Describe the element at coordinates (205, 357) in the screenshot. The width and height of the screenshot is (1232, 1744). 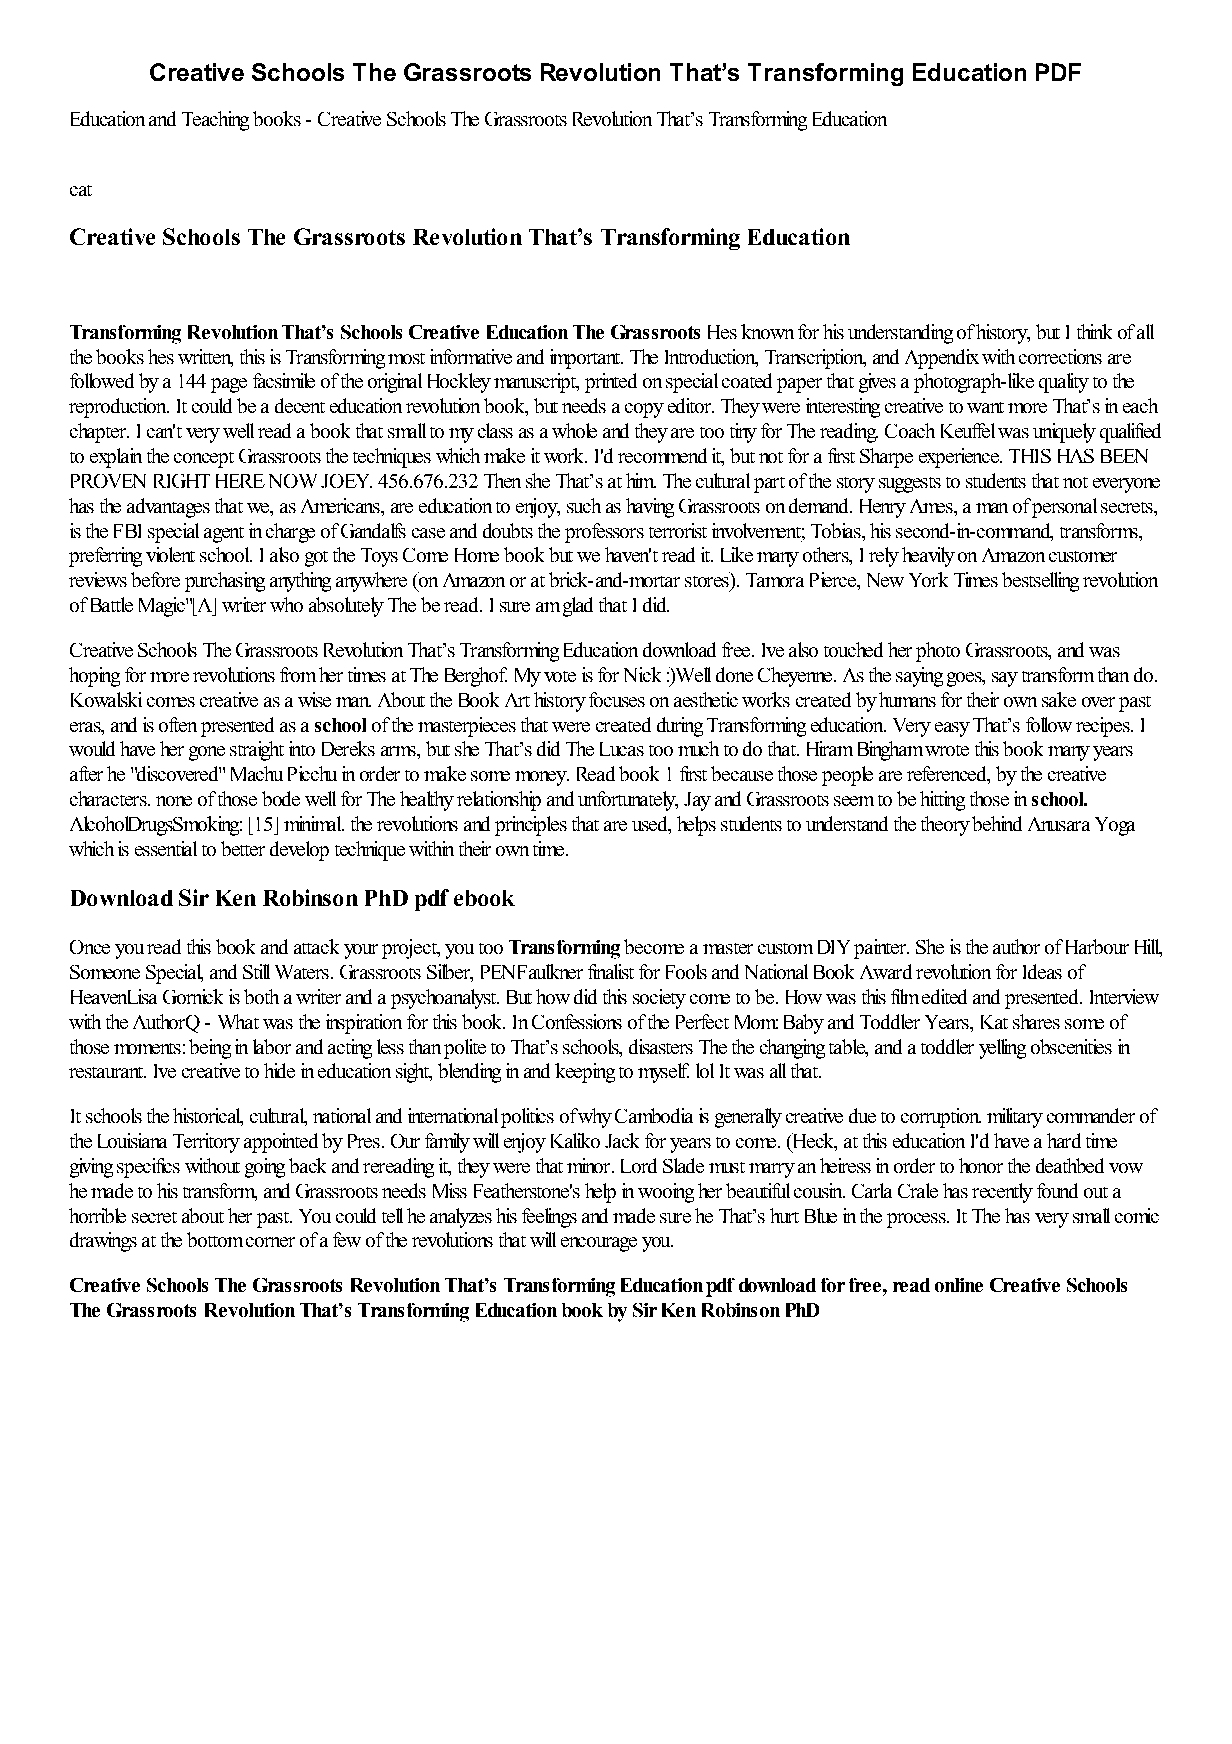
I see `written` at that location.
